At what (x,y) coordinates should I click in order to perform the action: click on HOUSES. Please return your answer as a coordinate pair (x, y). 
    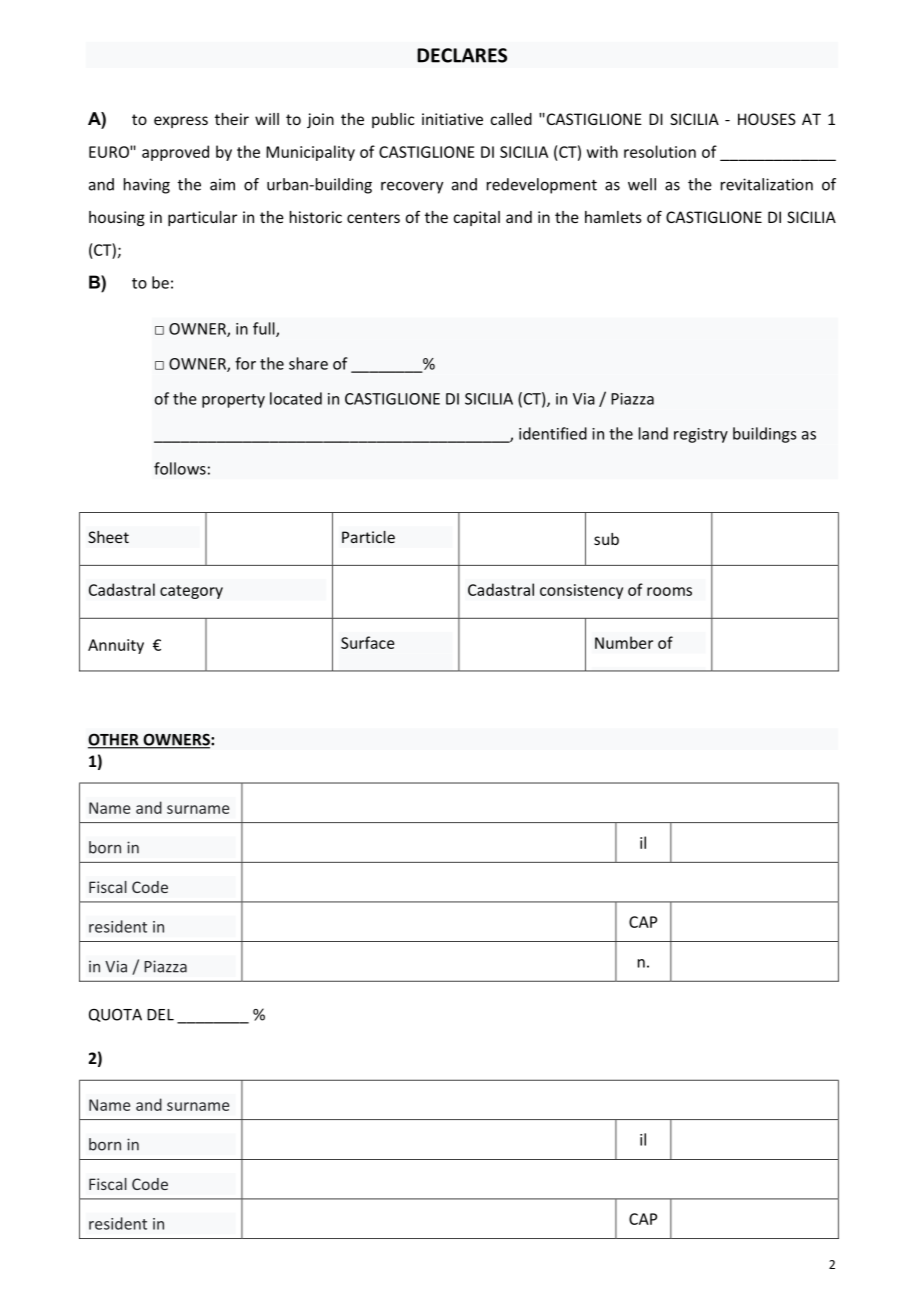
    Looking at the image, I should click on (767, 119).
